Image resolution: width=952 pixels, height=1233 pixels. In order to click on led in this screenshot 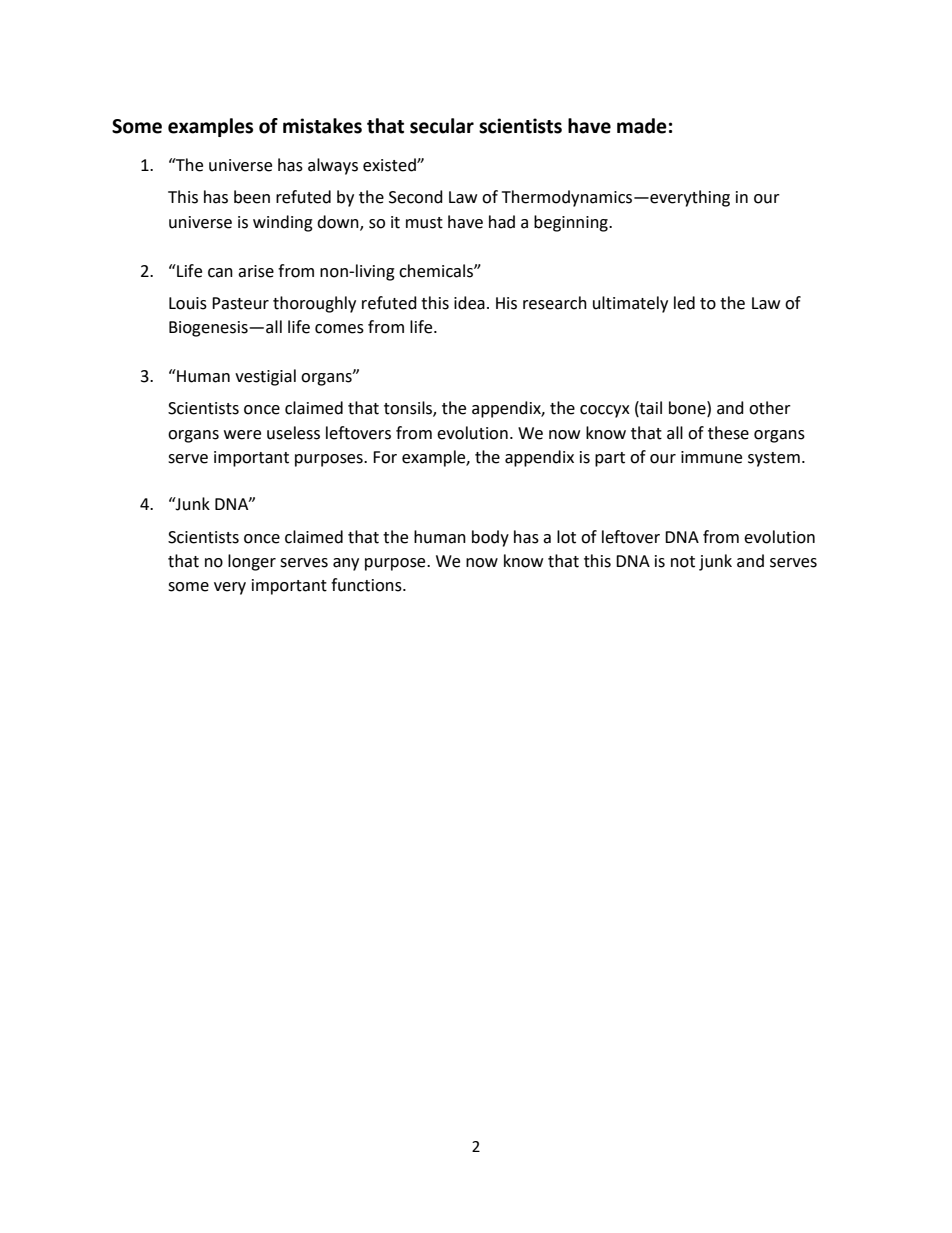, I will do `click(684, 303)`.
